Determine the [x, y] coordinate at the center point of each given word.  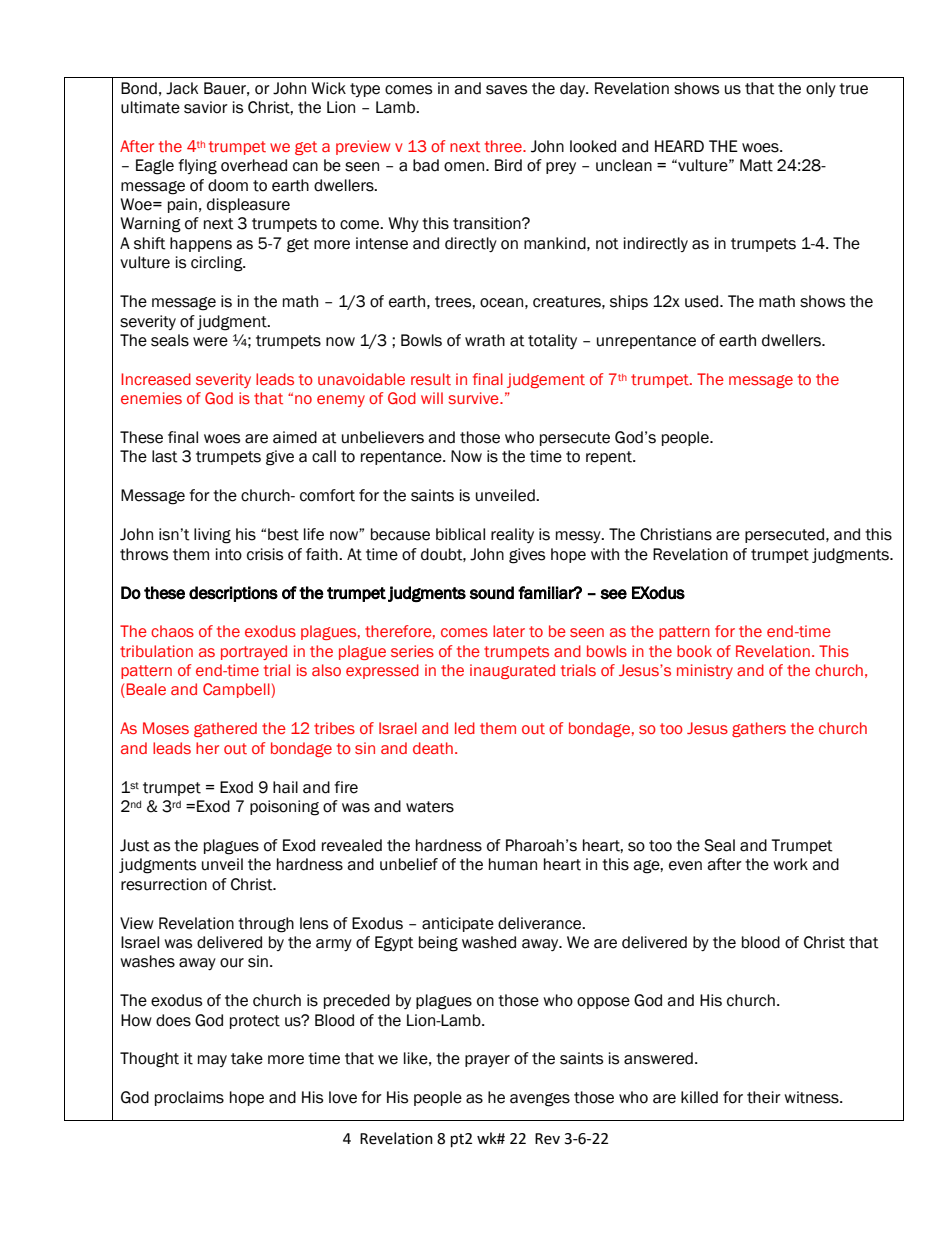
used [703, 301]
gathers [759, 729]
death [433, 748]
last [165, 456]
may [212, 1061]
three [504, 146]
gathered [225, 729]
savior [206, 107]
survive [474, 398]
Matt [756, 165]
